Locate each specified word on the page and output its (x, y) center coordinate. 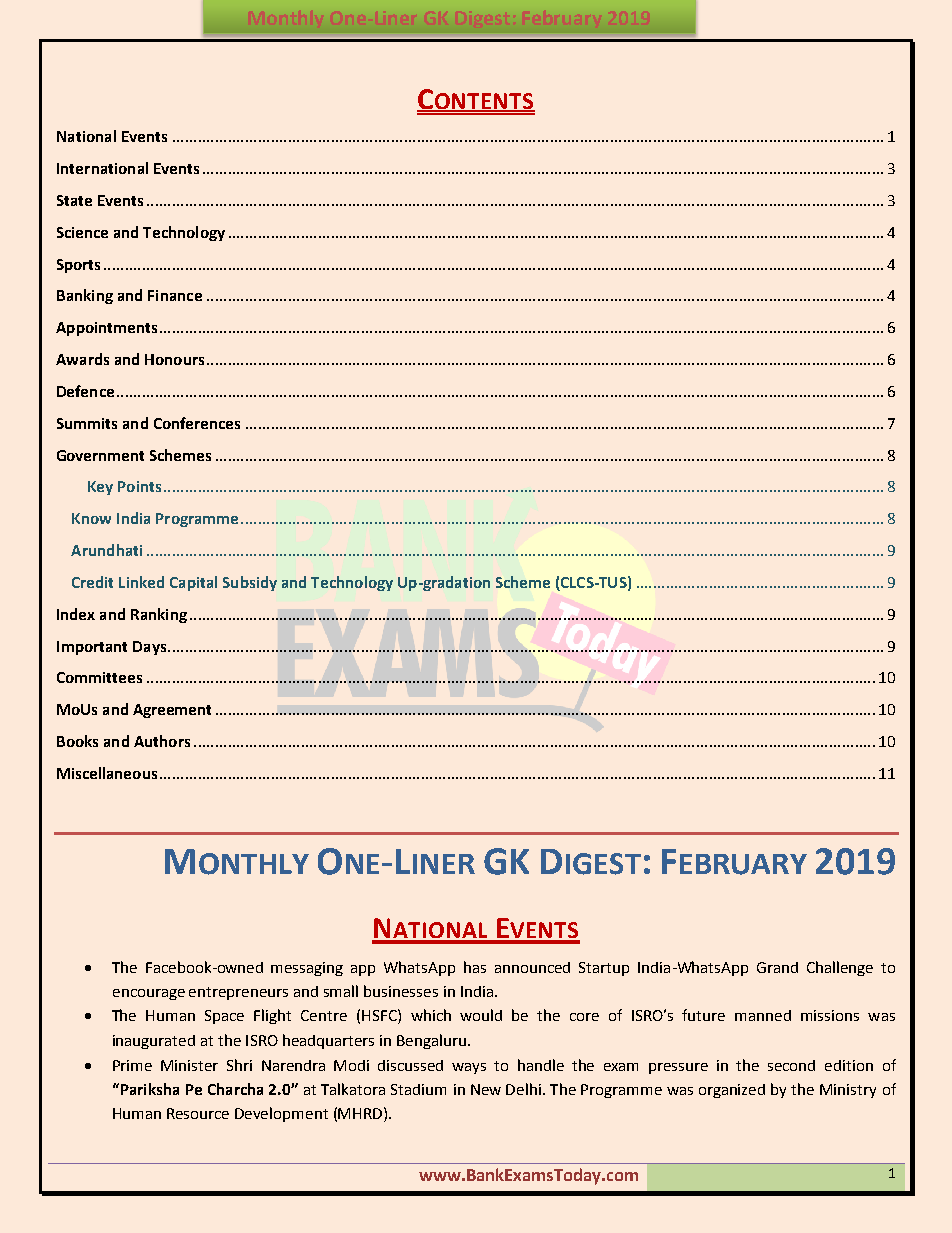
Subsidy (250, 583)
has (475, 967)
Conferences (197, 423)
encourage (149, 994)
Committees (99, 677)
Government (100, 455)
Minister (189, 1065)
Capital (193, 583)
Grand (777, 967)
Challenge (840, 968)
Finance (175, 295)
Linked (141, 582)
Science (82, 232)
